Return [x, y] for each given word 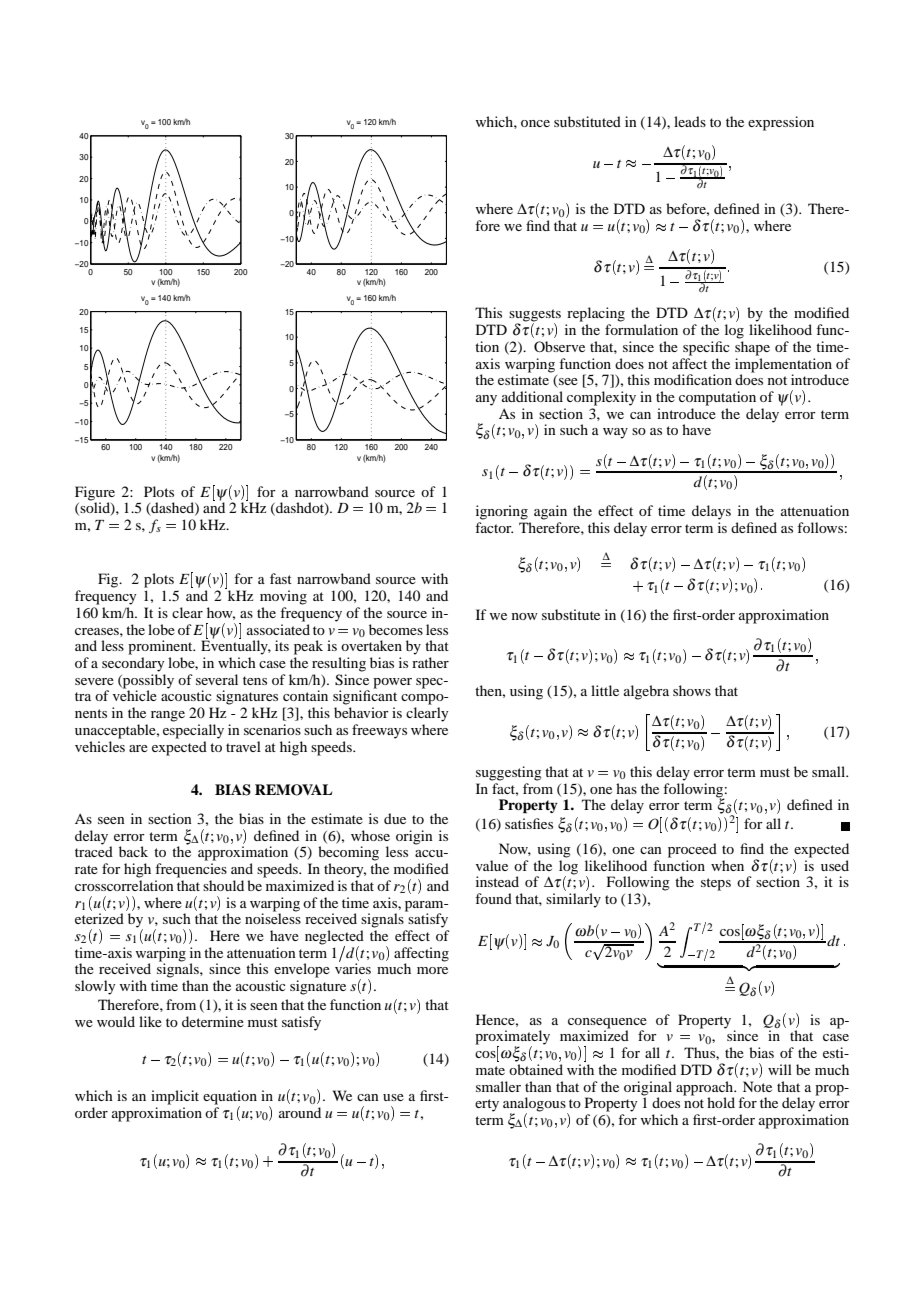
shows [692, 690]
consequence [607, 1023]
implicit [175, 1097]
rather [430, 662]
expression [781, 123]
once [535, 123]
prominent [161, 647]
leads [690, 121]
